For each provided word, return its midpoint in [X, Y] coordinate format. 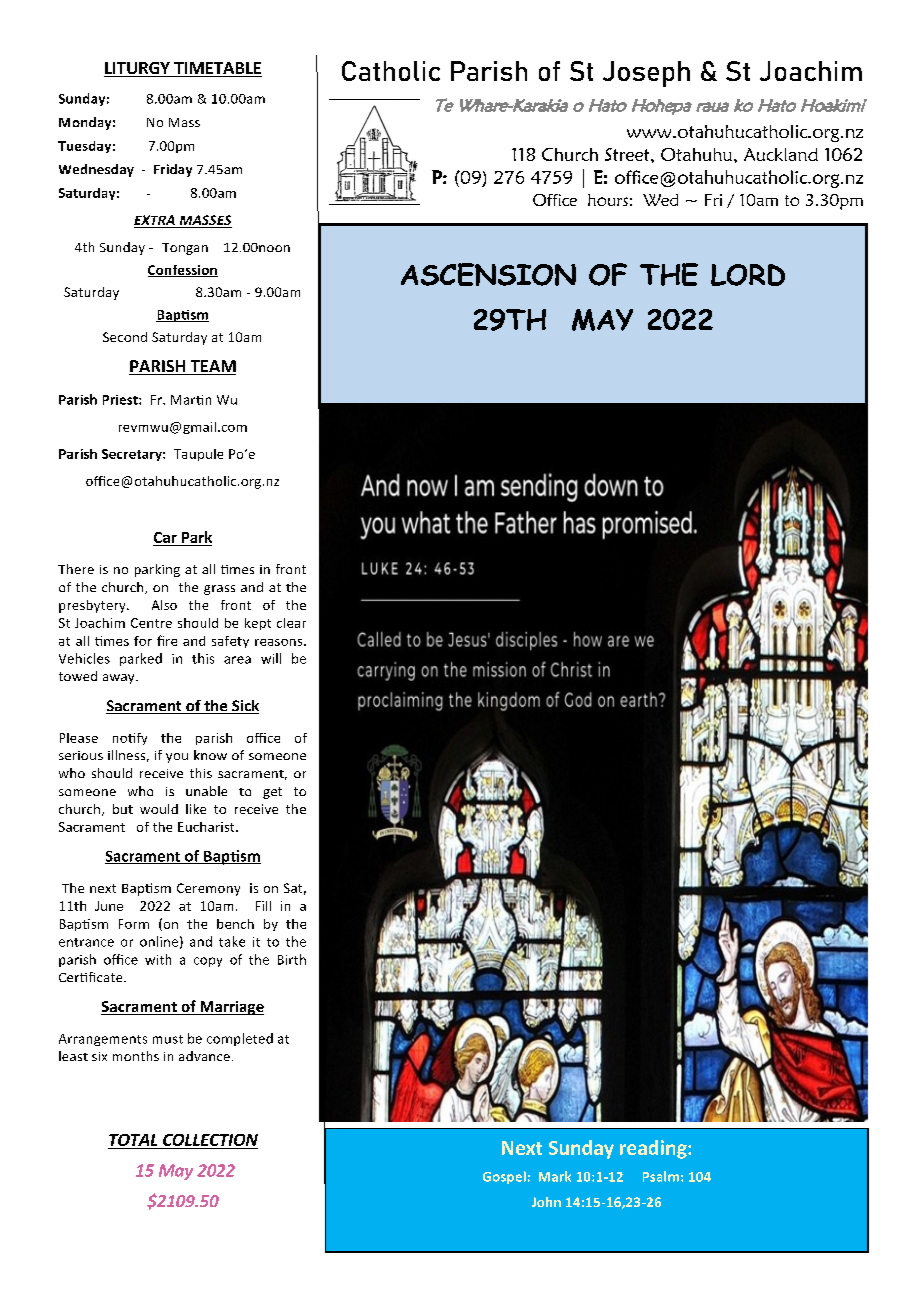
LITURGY [138, 69]
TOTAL [133, 1140]
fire [167, 640]
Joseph [646, 74]
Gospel [504, 1177]
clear [291, 623]
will [271, 658]
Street [628, 154]
